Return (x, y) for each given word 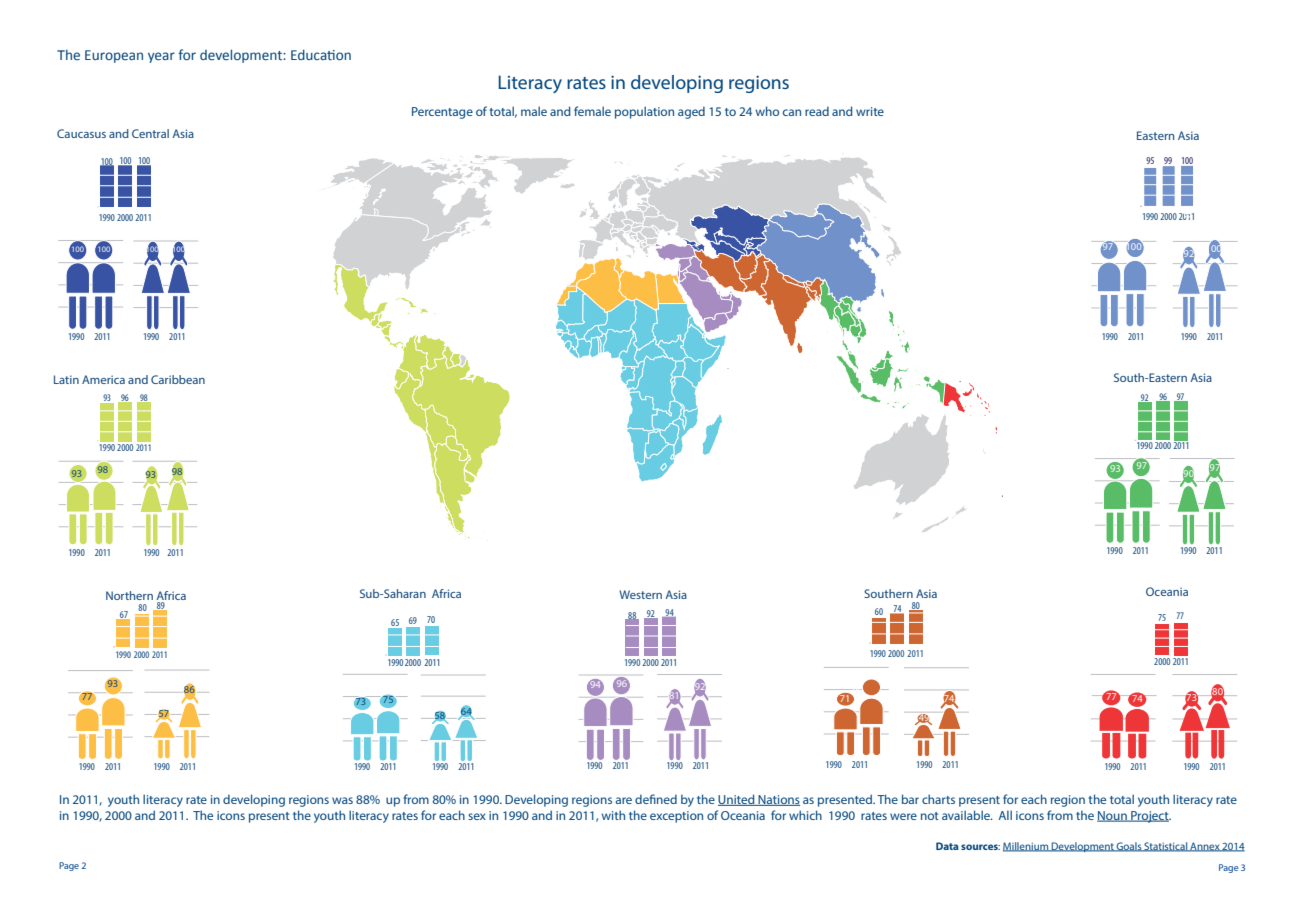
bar (910, 799)
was (342, 800)
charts (938, 799)
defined (656, 799)
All (1005, 815)
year (161, 57)
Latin (66, 379)
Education (321, 54)
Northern (129, 595)
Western (640, 594)
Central (150, 133)
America (103, 379)
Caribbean (178, 379)
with (613, 815)
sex (477, 816)
